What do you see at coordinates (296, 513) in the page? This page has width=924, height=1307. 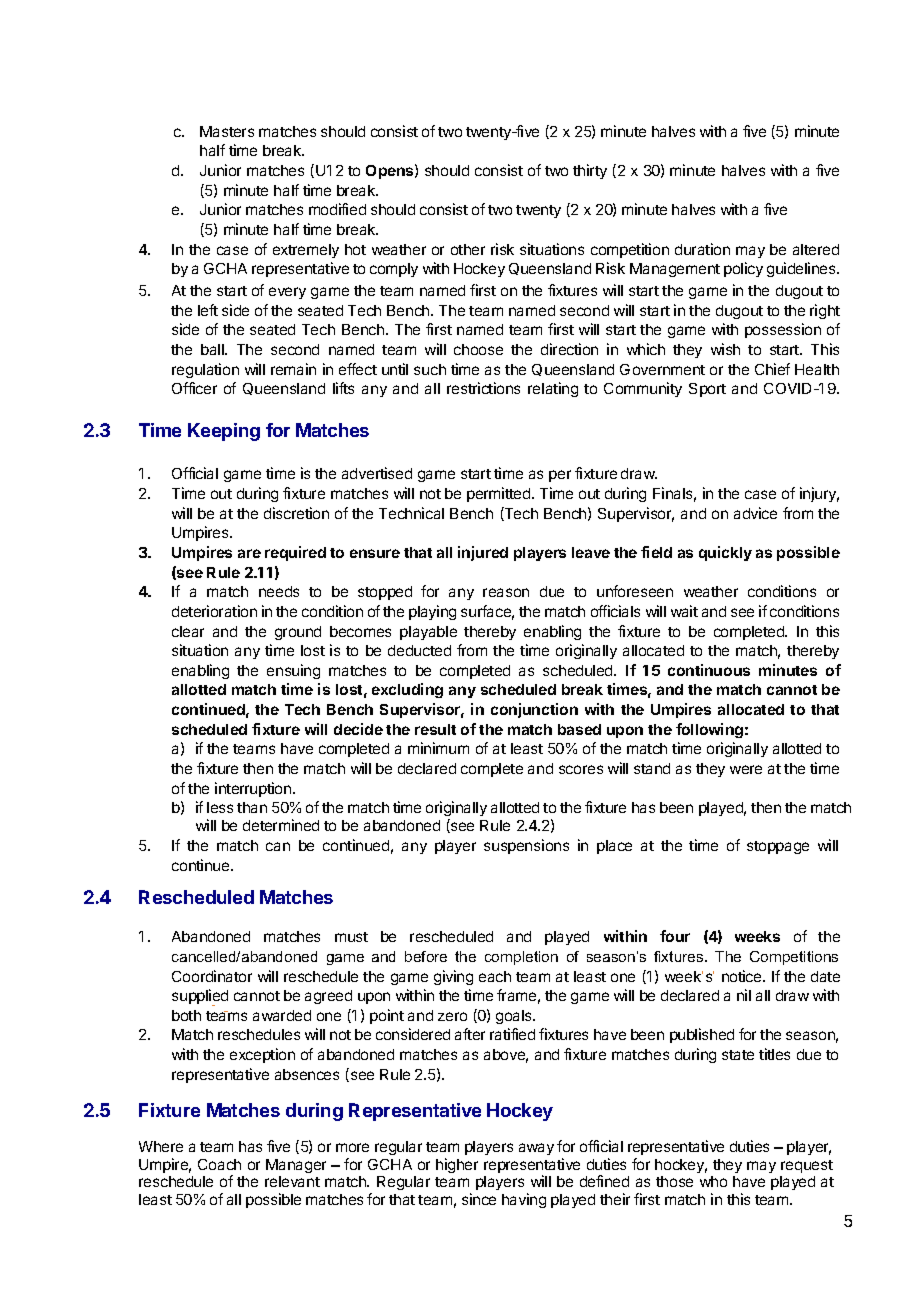 I see `discretion` at bounding box center [296, 513].
